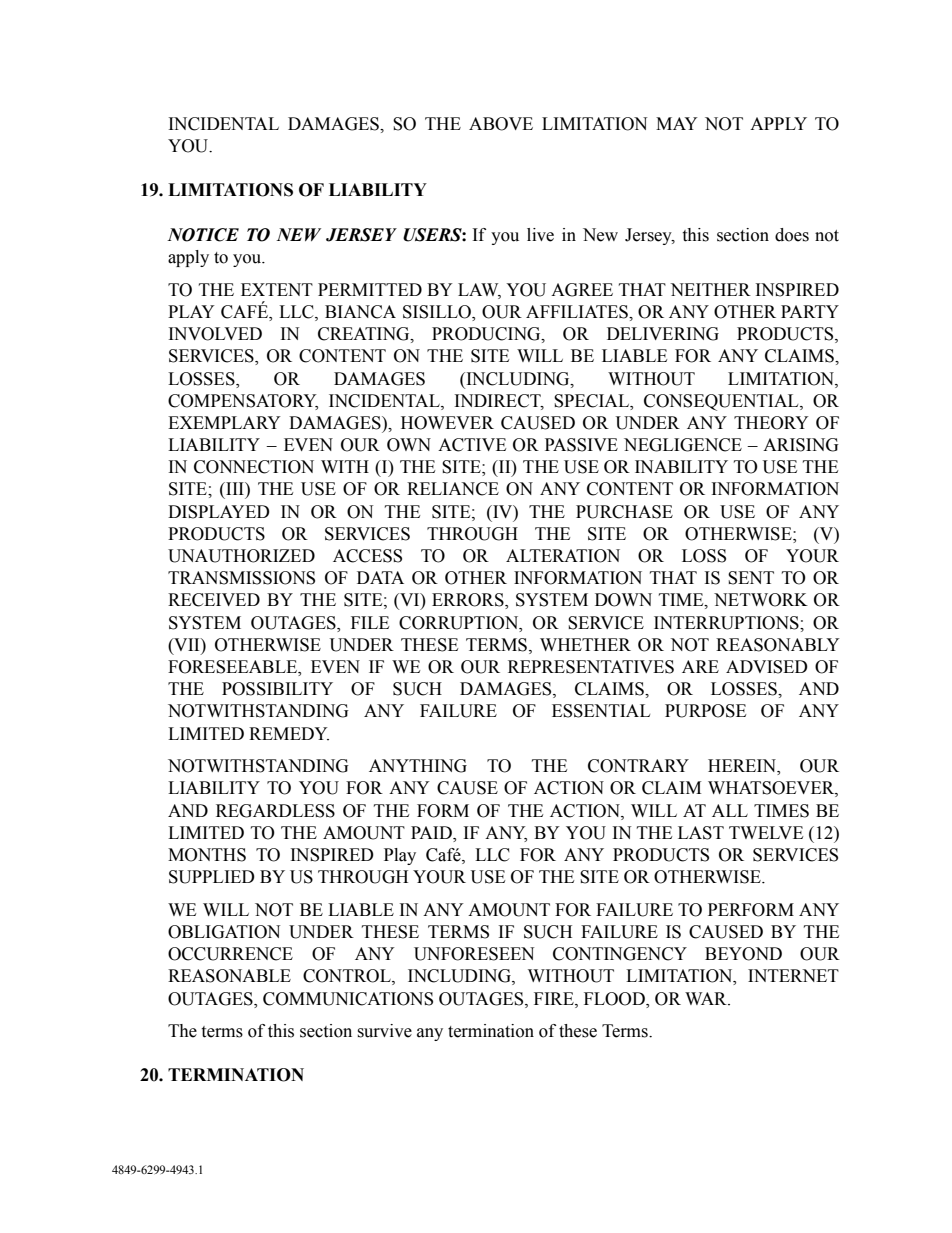 The height and width of the screenshot is (1233, 952). What do you see at coordinates (555, 999) in the screenshot?
I see `FIRE` at bounding box center [555, 999].
